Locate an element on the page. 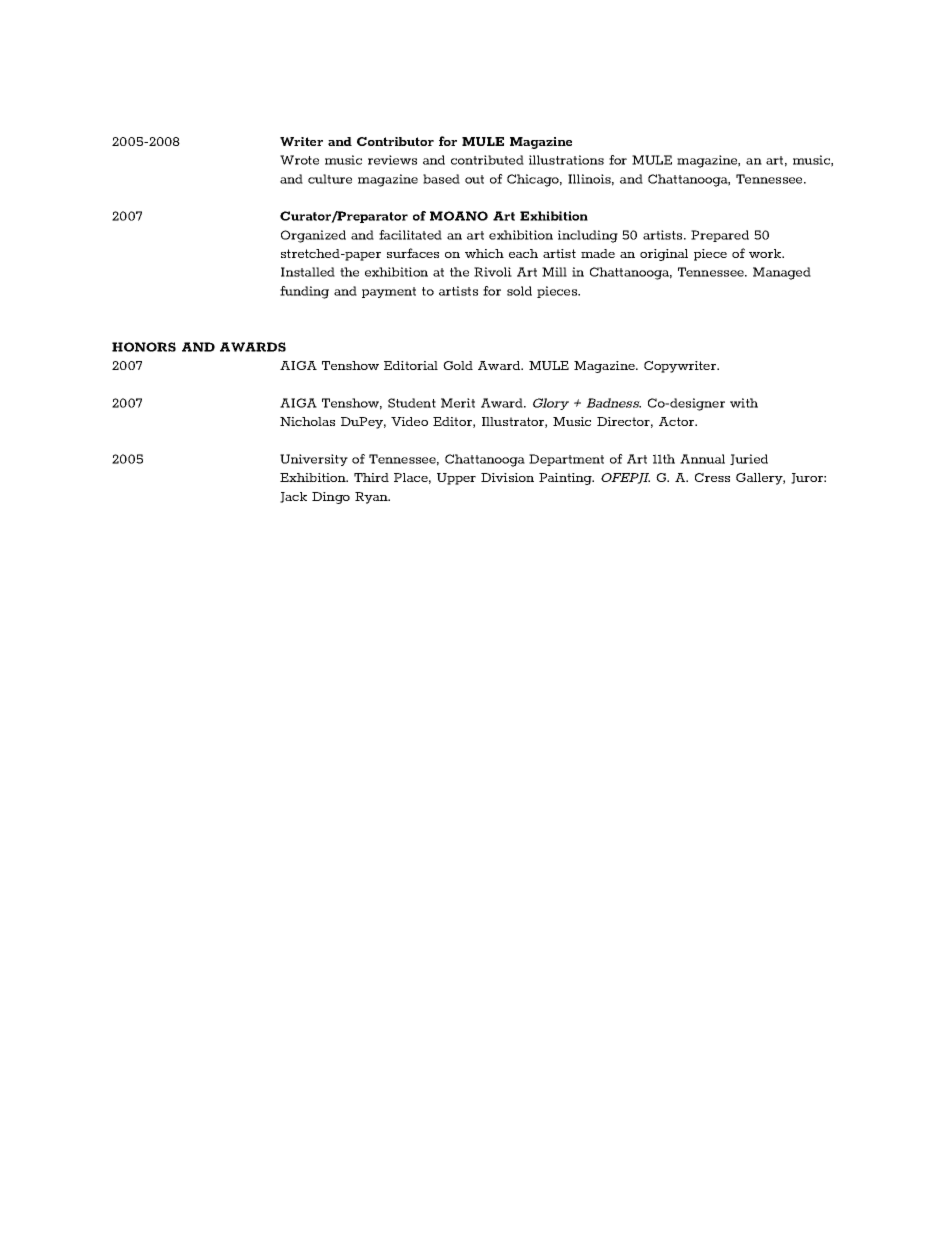 This document has height=1233, width=952. Wrote is located at coordinates (299, 160).
